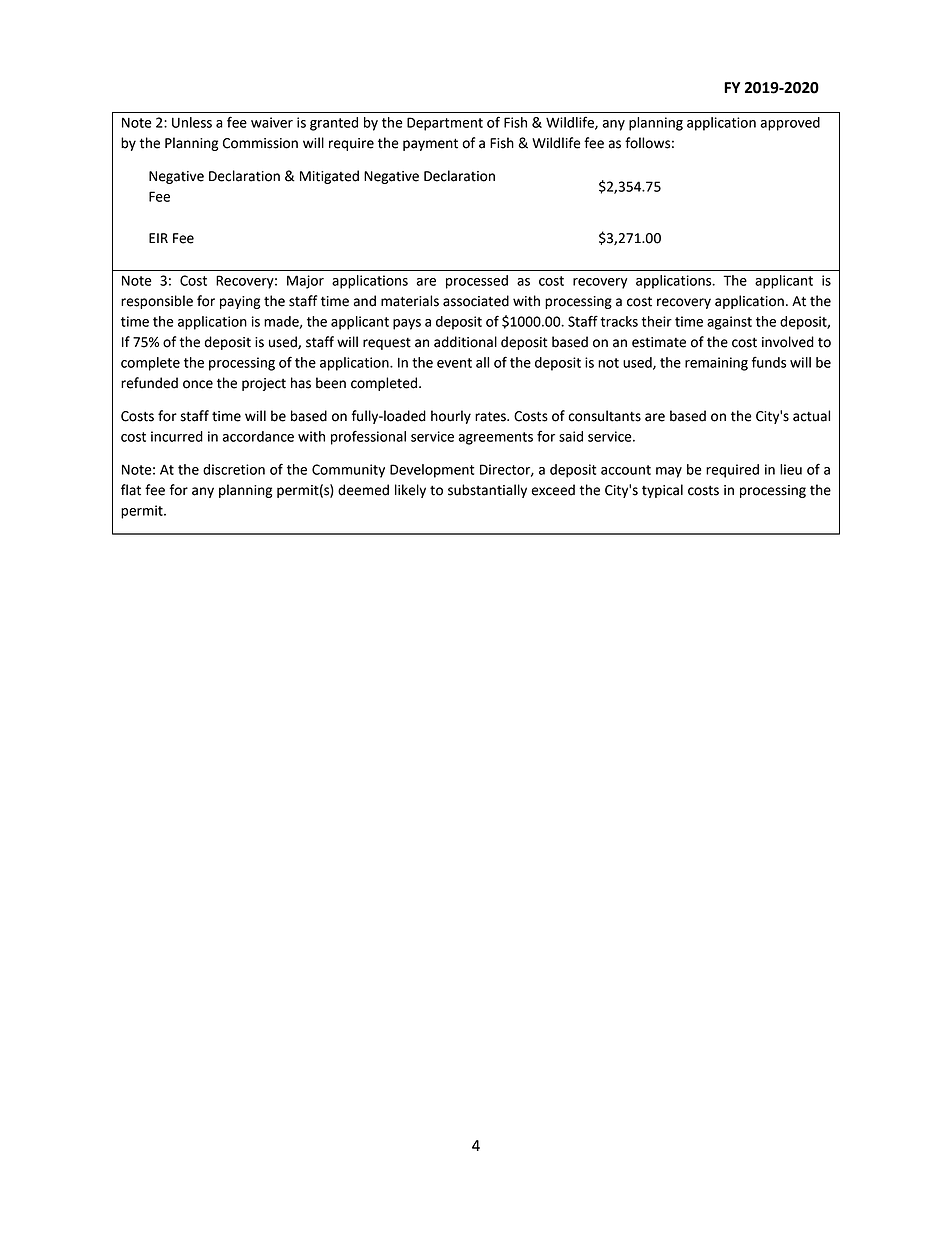 Image resolution: width=952 pixels, height=1233 pixels. What do you see at coordinates (198, 384) in the screenshot?
I see `once` at bounding box center [198, 384].
